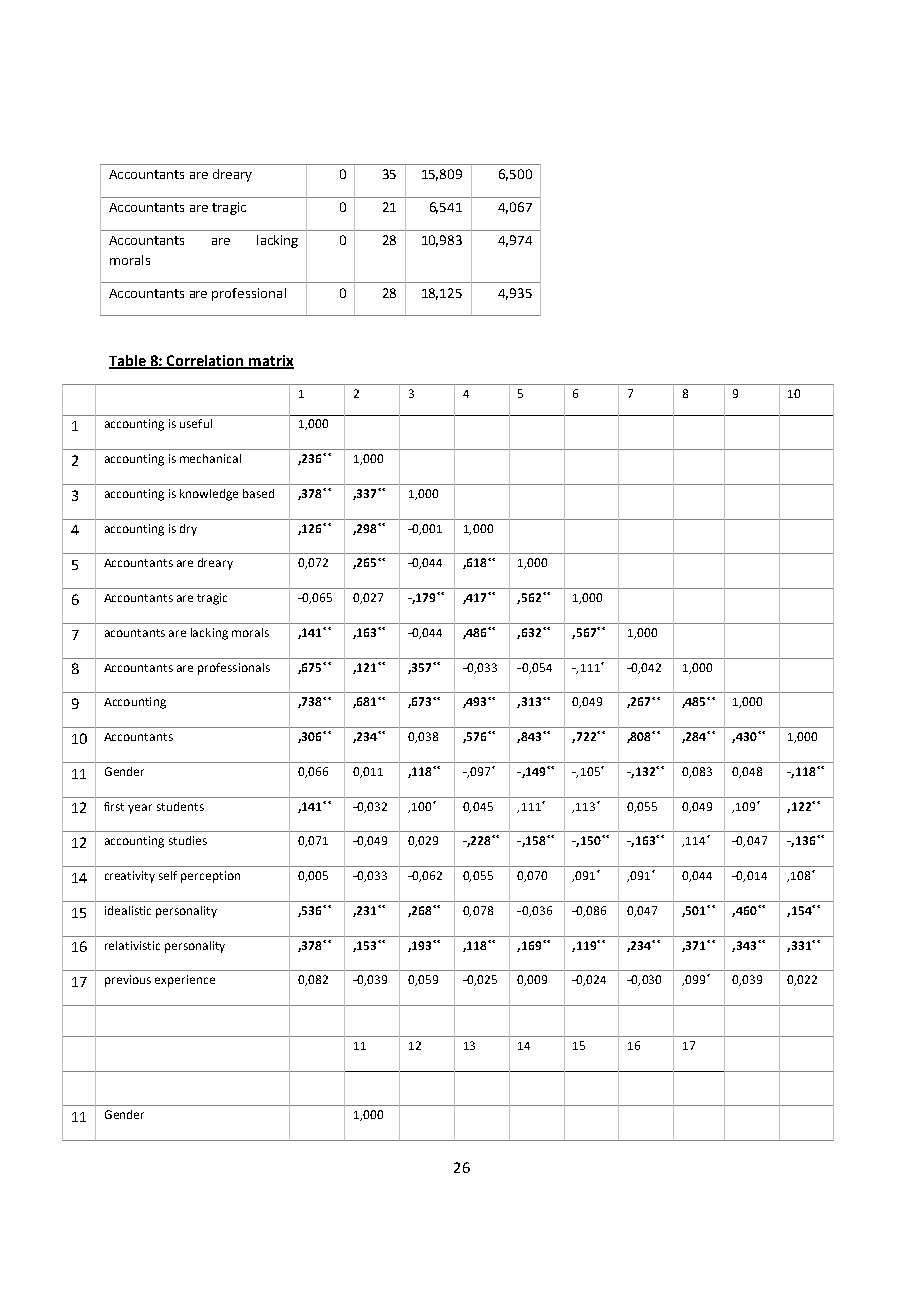 This image has height=1308, width=924. I want to click on perception, so click(210, 877).
